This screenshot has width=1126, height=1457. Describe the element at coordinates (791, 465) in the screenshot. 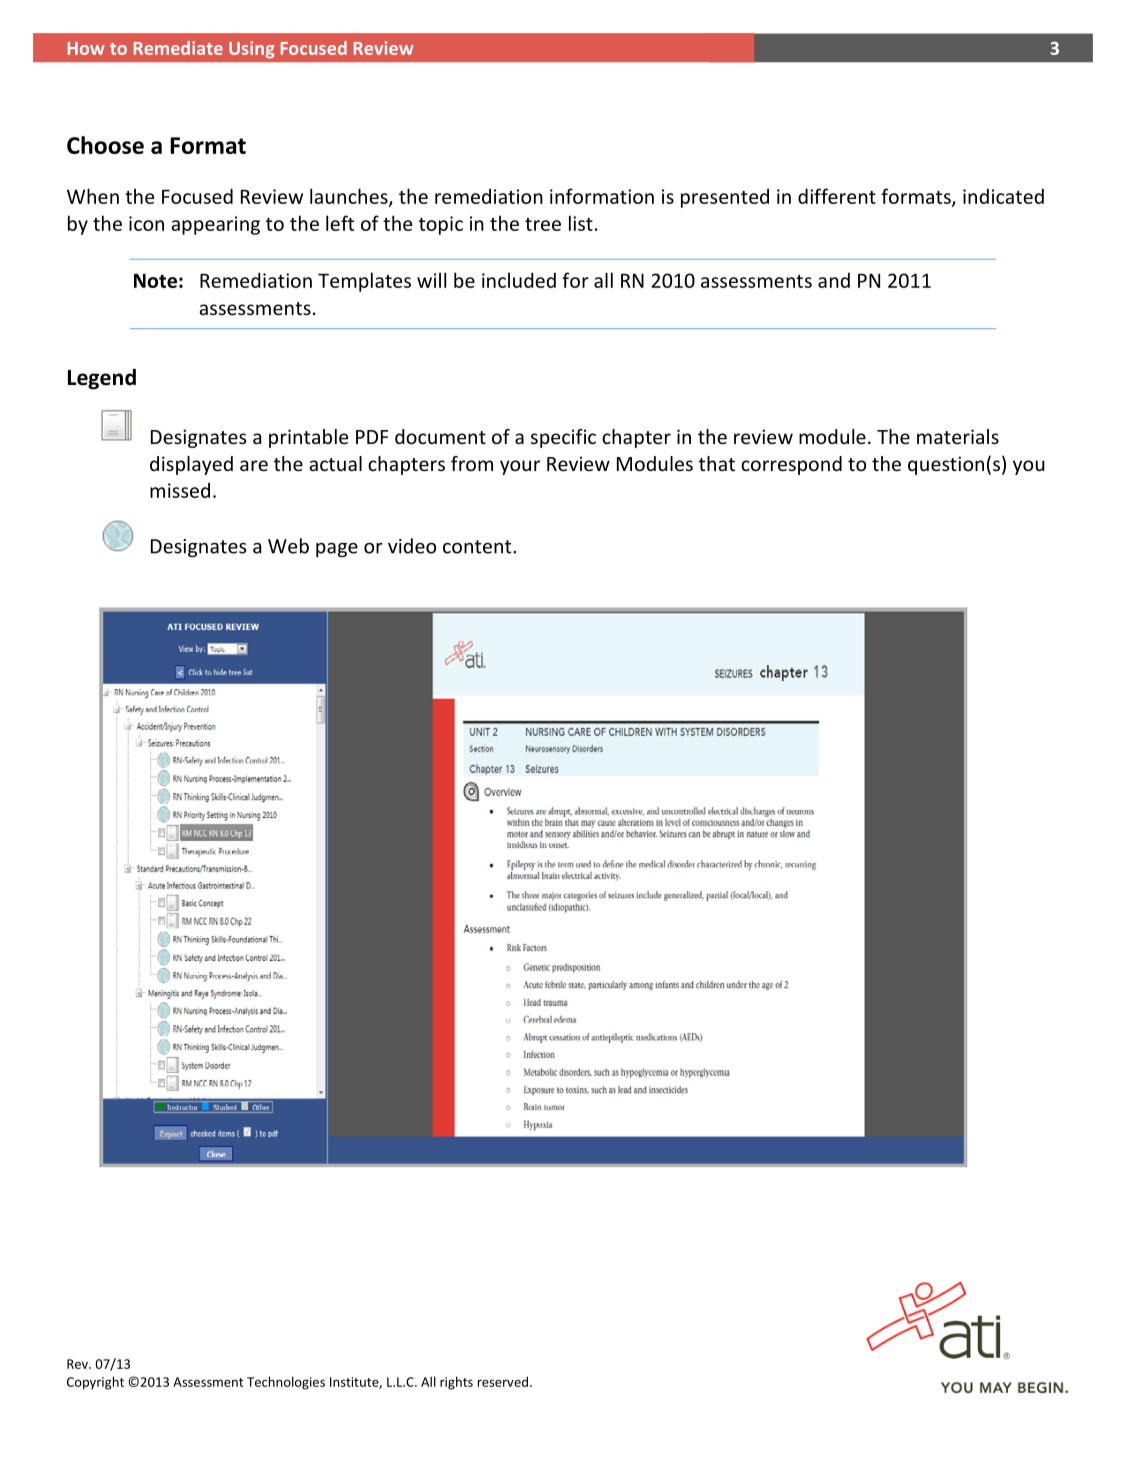

I see `correspond` at that location.
